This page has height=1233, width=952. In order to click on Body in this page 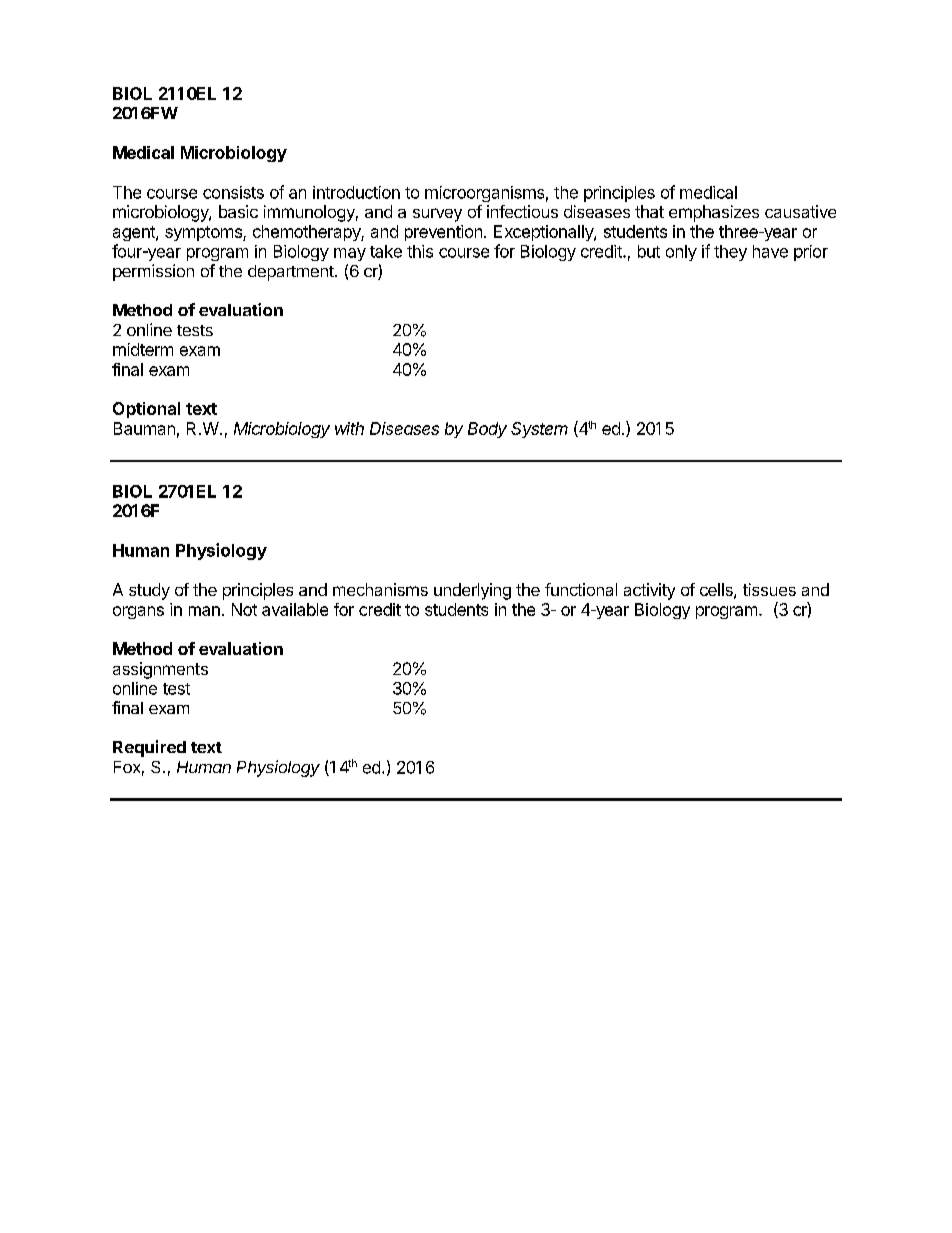, I will do `click(487, 430)`.
